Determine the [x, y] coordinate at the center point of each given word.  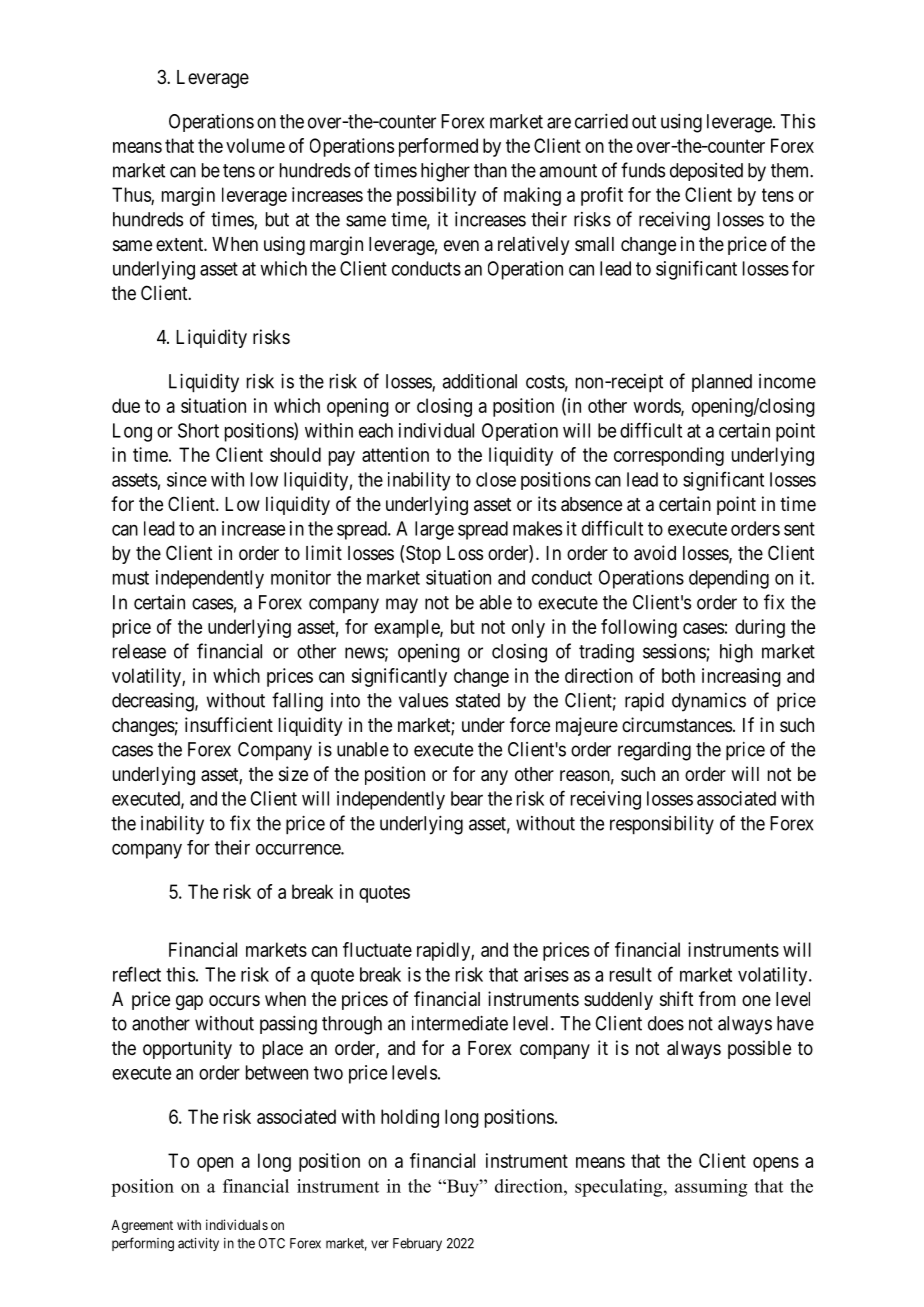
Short [198, 430]
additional [479, 381]
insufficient [229, 724]
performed [438, 147]
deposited [706, 172]
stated [478, 700]
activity [198, 1244]
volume [255, 145]
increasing [741, 677]
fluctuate [377, 949]
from [717, 998]
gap [189, 1002]
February [417, 1244]
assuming [711, 1188]
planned [722, 383]
